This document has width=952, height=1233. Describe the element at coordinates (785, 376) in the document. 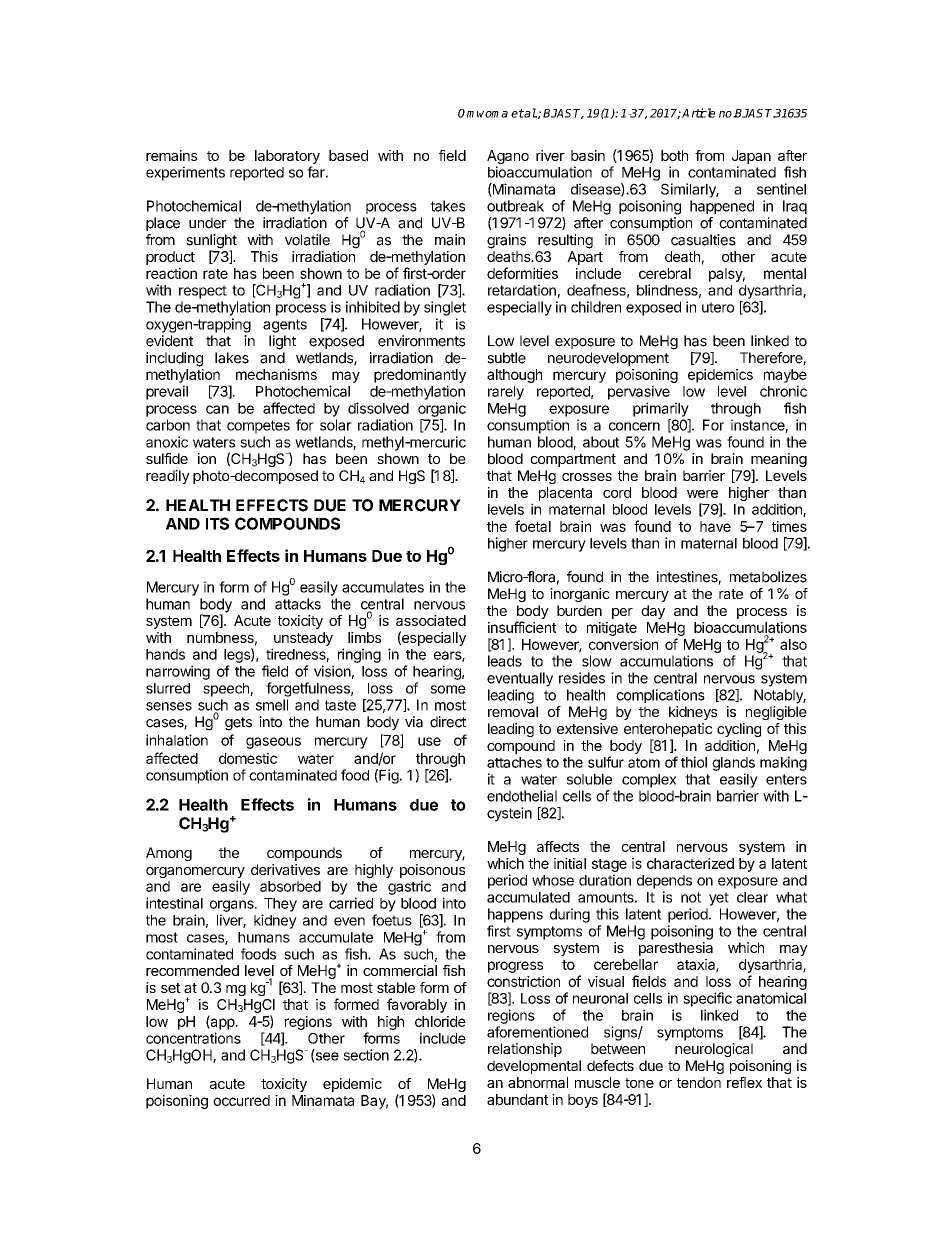

I see `maybe` at that location.
